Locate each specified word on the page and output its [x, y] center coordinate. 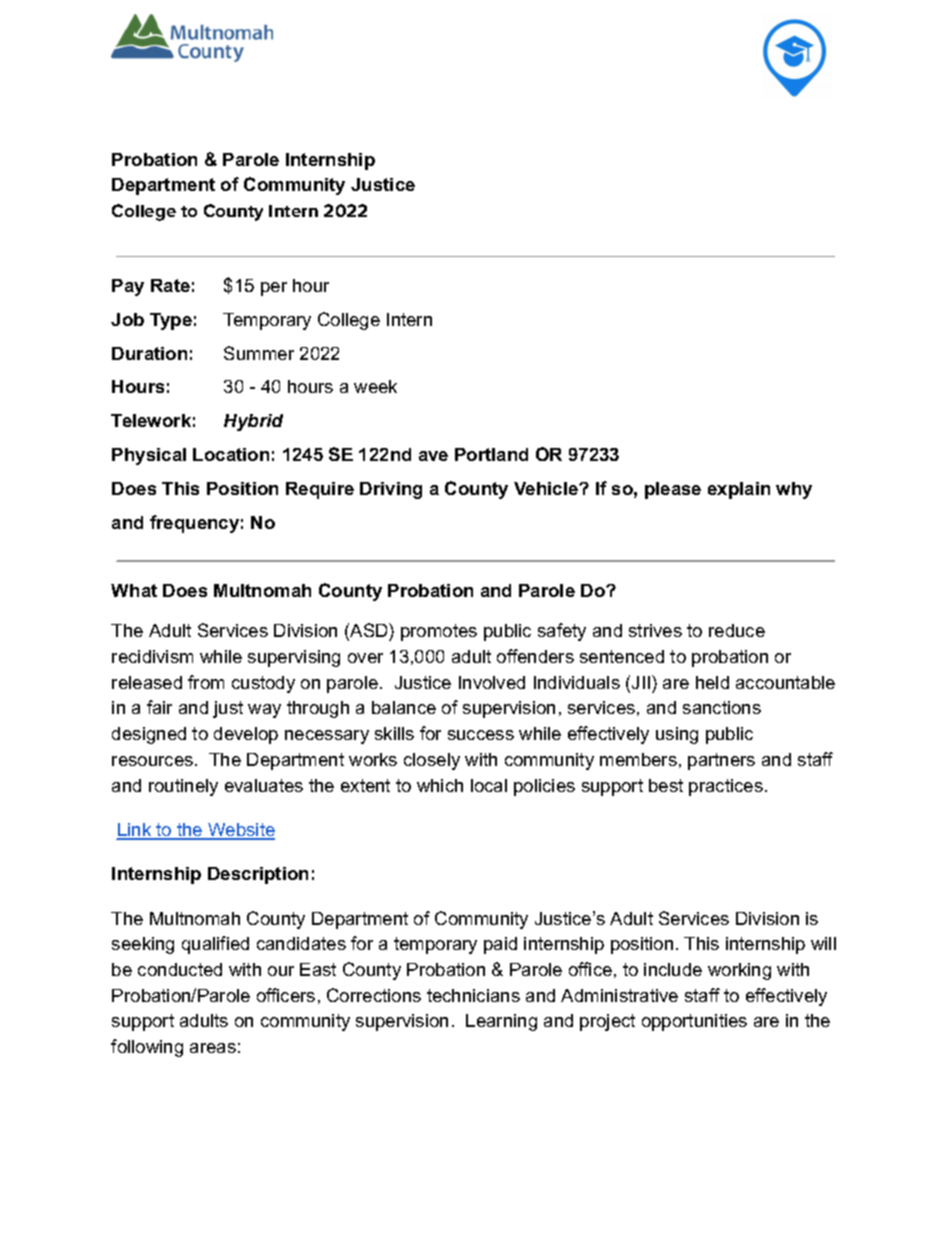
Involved [492, 682]
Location [231, 454]
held [712, 682]
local [489, 785]
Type [171, 321]
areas [213, 1048]
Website [240, 831]
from [206, 682]
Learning [501, 1022]
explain [739, 490]
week [375, 386]
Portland [491, 454]
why [794, 490]
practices [726, 787]
